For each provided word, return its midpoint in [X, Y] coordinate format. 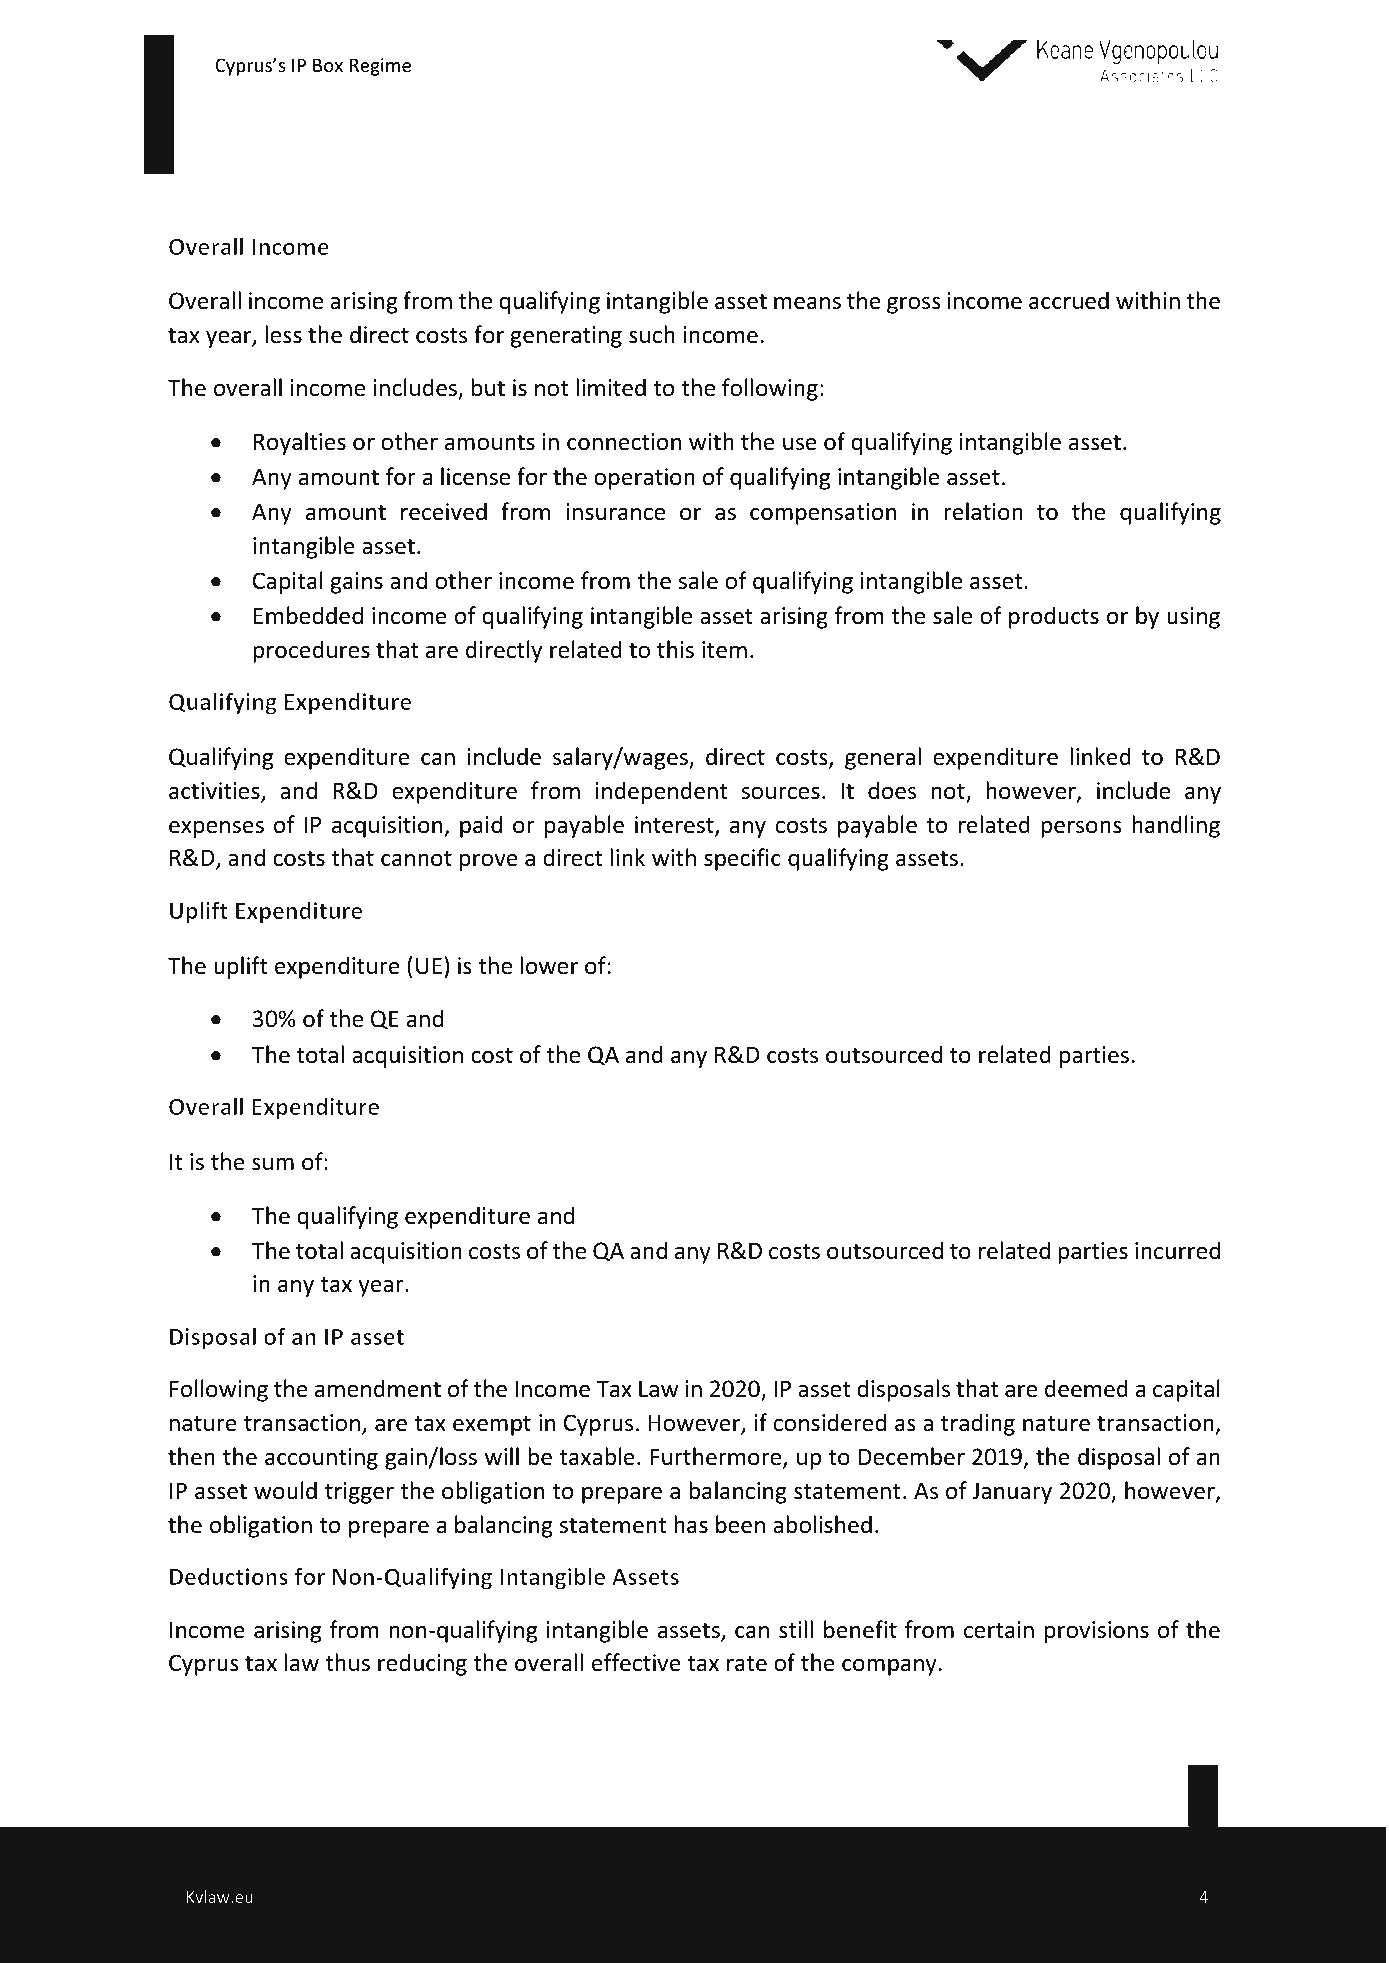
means [807, 303]
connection [624, 442]
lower [549, 965]
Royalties [300, 443]
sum [273, 1164]
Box [328, 65]
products [1054, 617]
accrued [1069, 300]
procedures [311, 651]
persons [1081, 829]
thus [347, 1662]
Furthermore [717, 1457]
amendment [378, 1388]
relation [983, 511]
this [675, 649]
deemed [1086, 1388]
